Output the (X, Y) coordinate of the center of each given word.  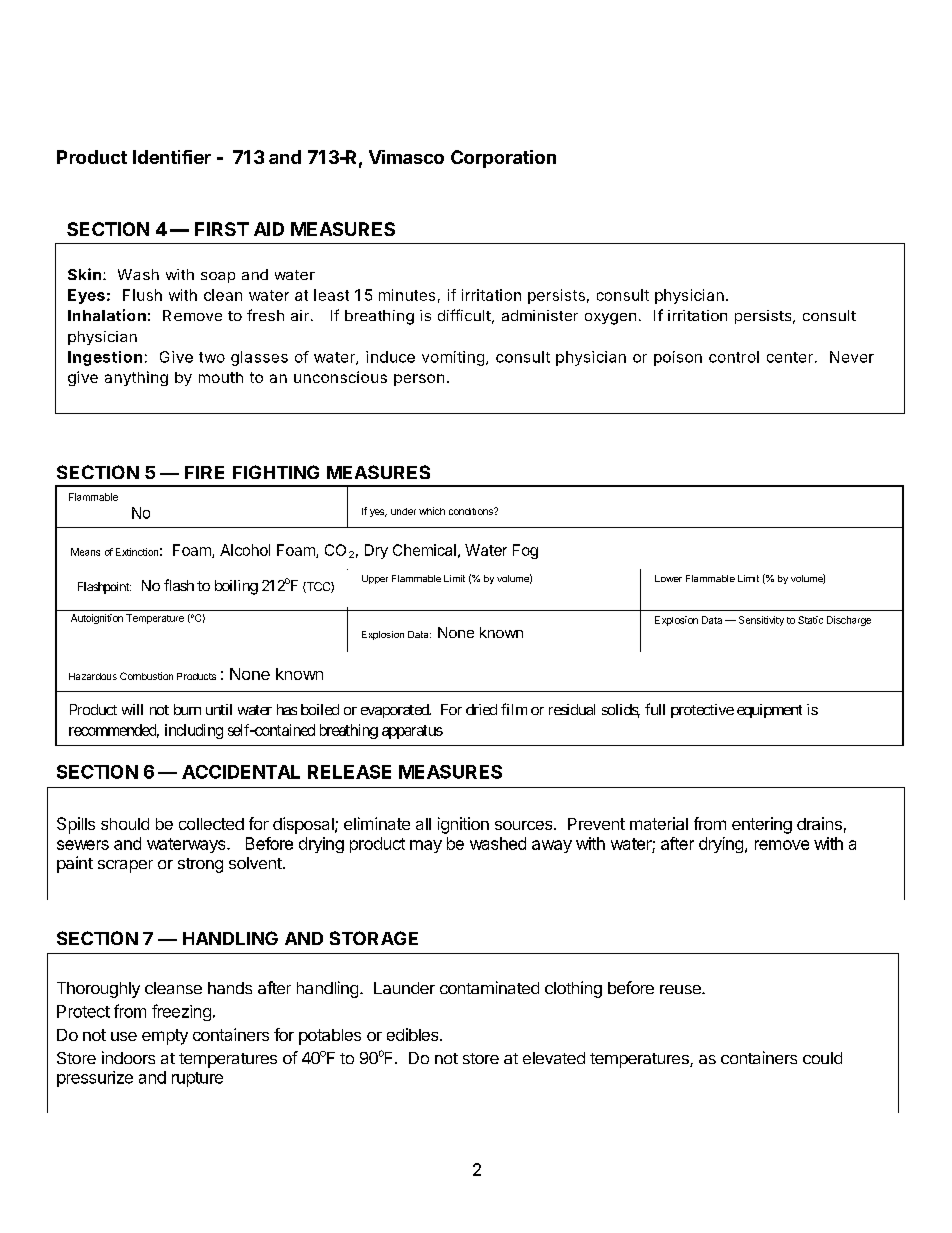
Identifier (172, 157)
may (426, 846)
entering (762, 825)
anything (136, 378)
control (734, 357)
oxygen (610, 319)
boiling (236, 587)
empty (165, 1037)
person (419, 380)
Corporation (503, 159)
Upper (375, 579)
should (125, 824)
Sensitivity (761, 621)
